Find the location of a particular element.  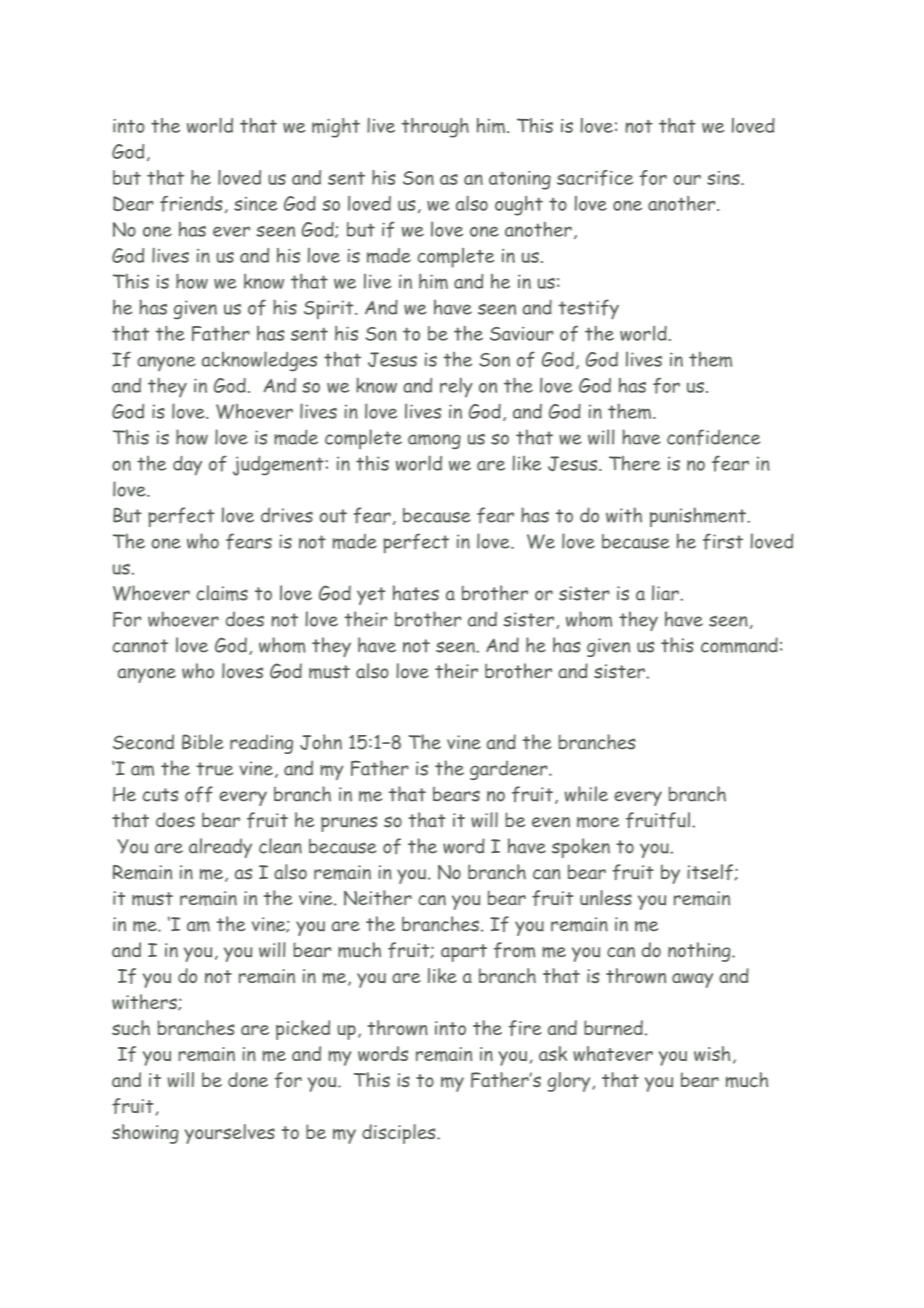

among is located at coordinates (434, 441).
